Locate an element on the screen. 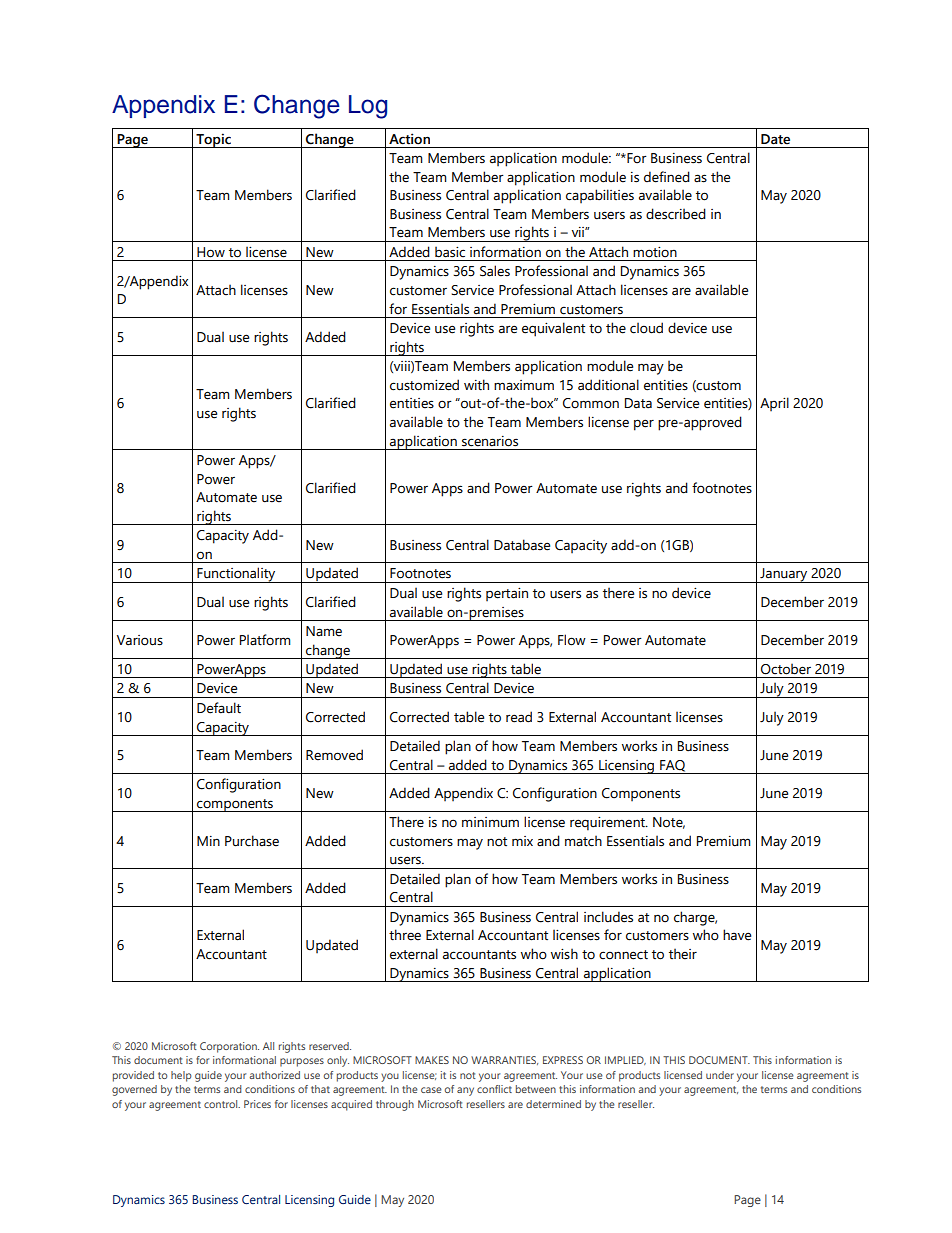 The width and height of the screenshot is (952, 1233). Action is located at coordinates (409, 139).
